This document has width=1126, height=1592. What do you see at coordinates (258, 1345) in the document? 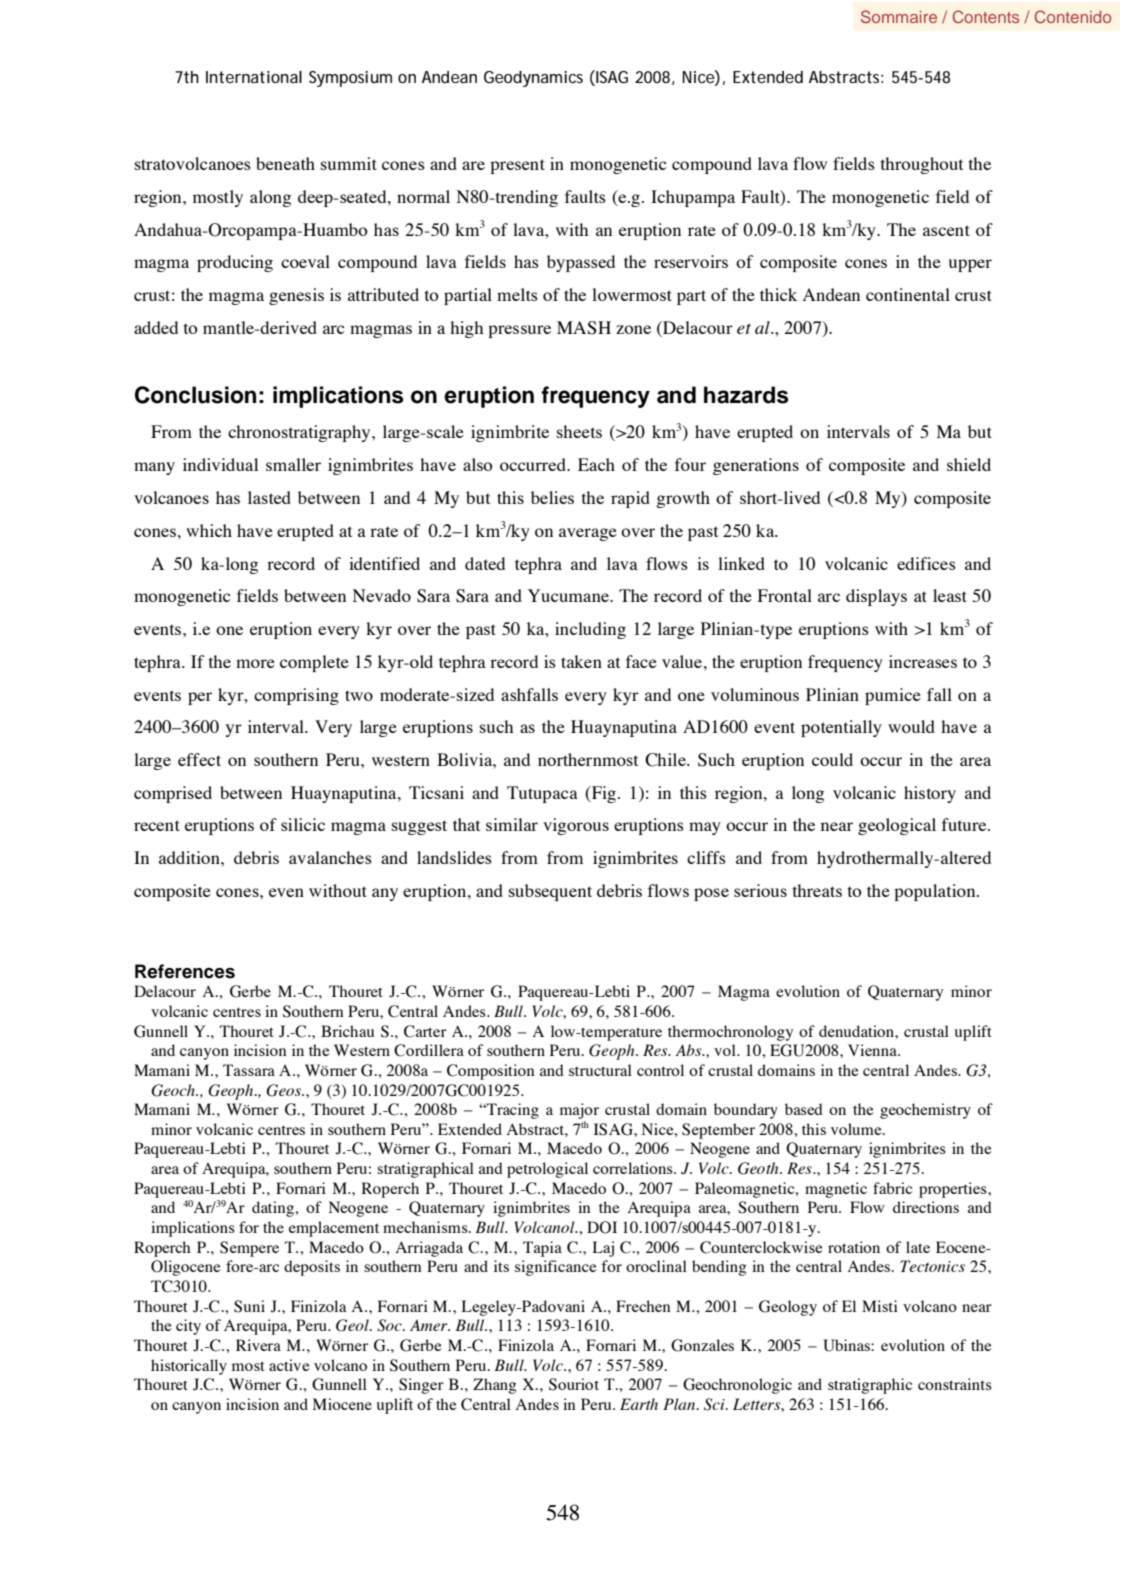
I see `Rivera` at bounding box center [258, 1345].
